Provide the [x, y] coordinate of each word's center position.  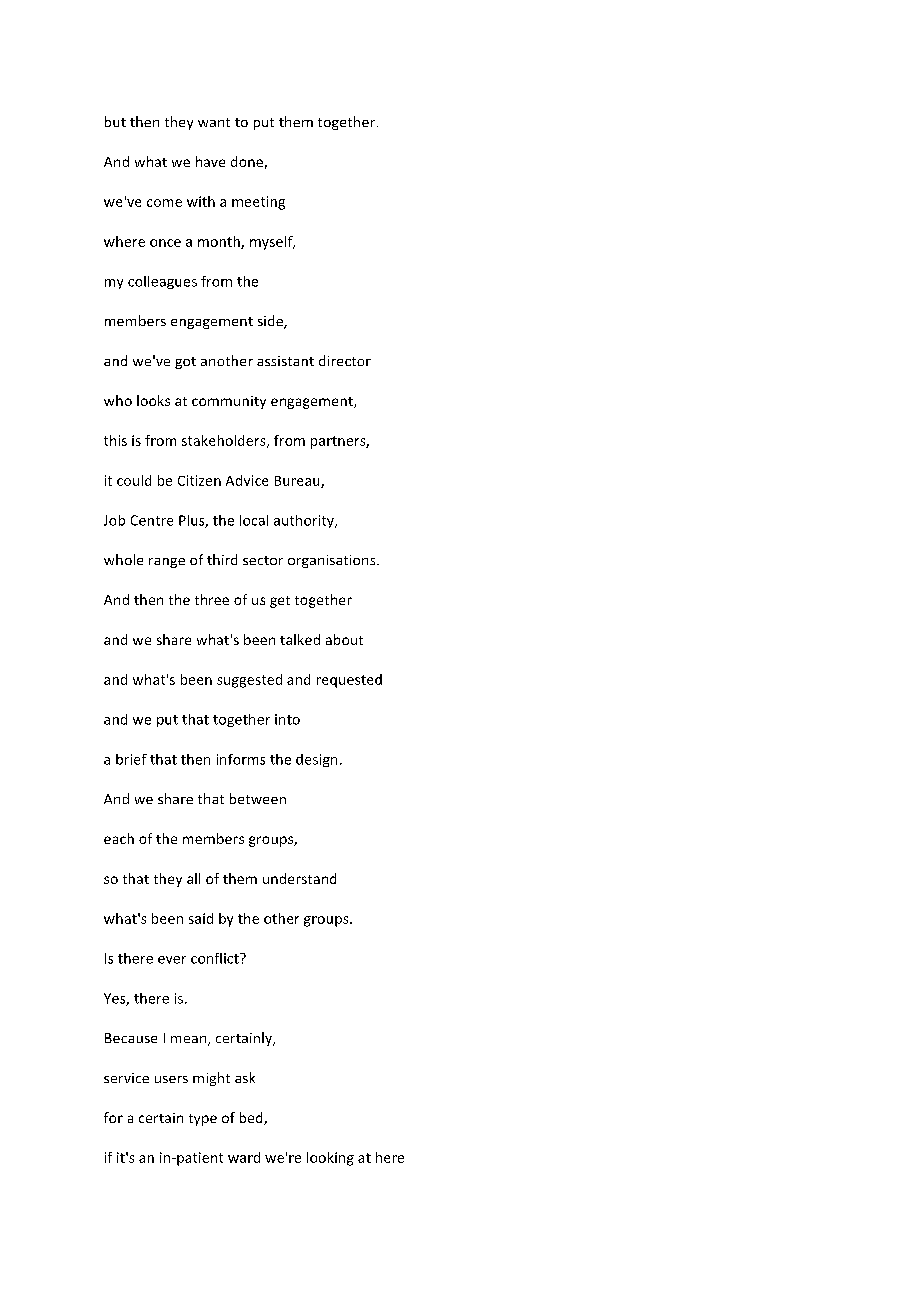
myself [272, 243]
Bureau [298, 482]
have [210, 161]
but [115, 121]
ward [244, 1157]
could [134, 480]
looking [330, 1159]
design [316, 760]
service [126, 1078]
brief [131, 759]
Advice [247, 480]
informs [241, 759]
